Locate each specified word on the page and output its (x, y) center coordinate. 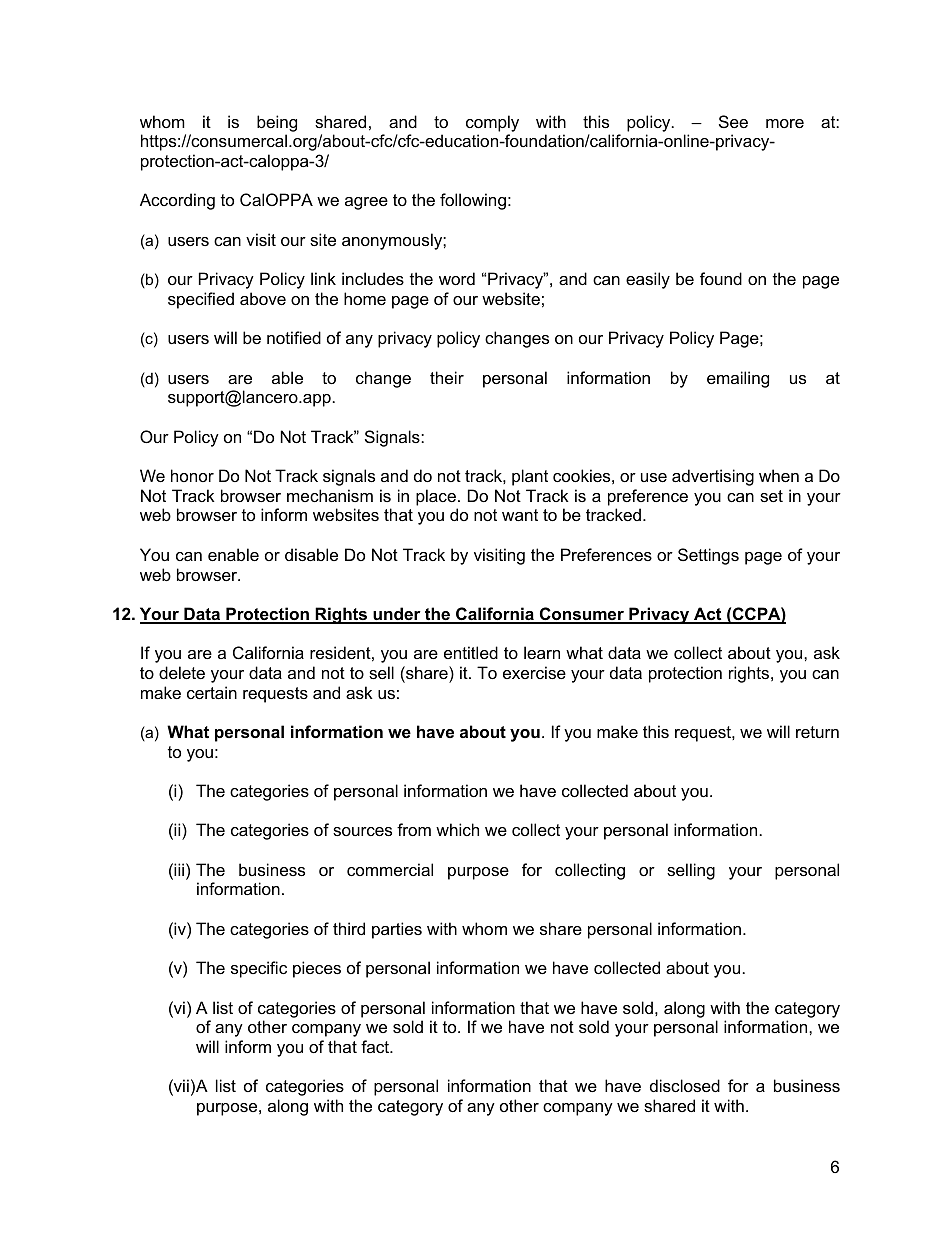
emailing (738, 379)
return (817, 732)
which (457, 829)
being (277, 123)
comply (492, 123)
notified (294, 337)
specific (259, 969)
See (733, 121)
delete (182, 672)
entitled (471, 652)
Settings (708, 556)
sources (362, 831)
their (447, 377)
